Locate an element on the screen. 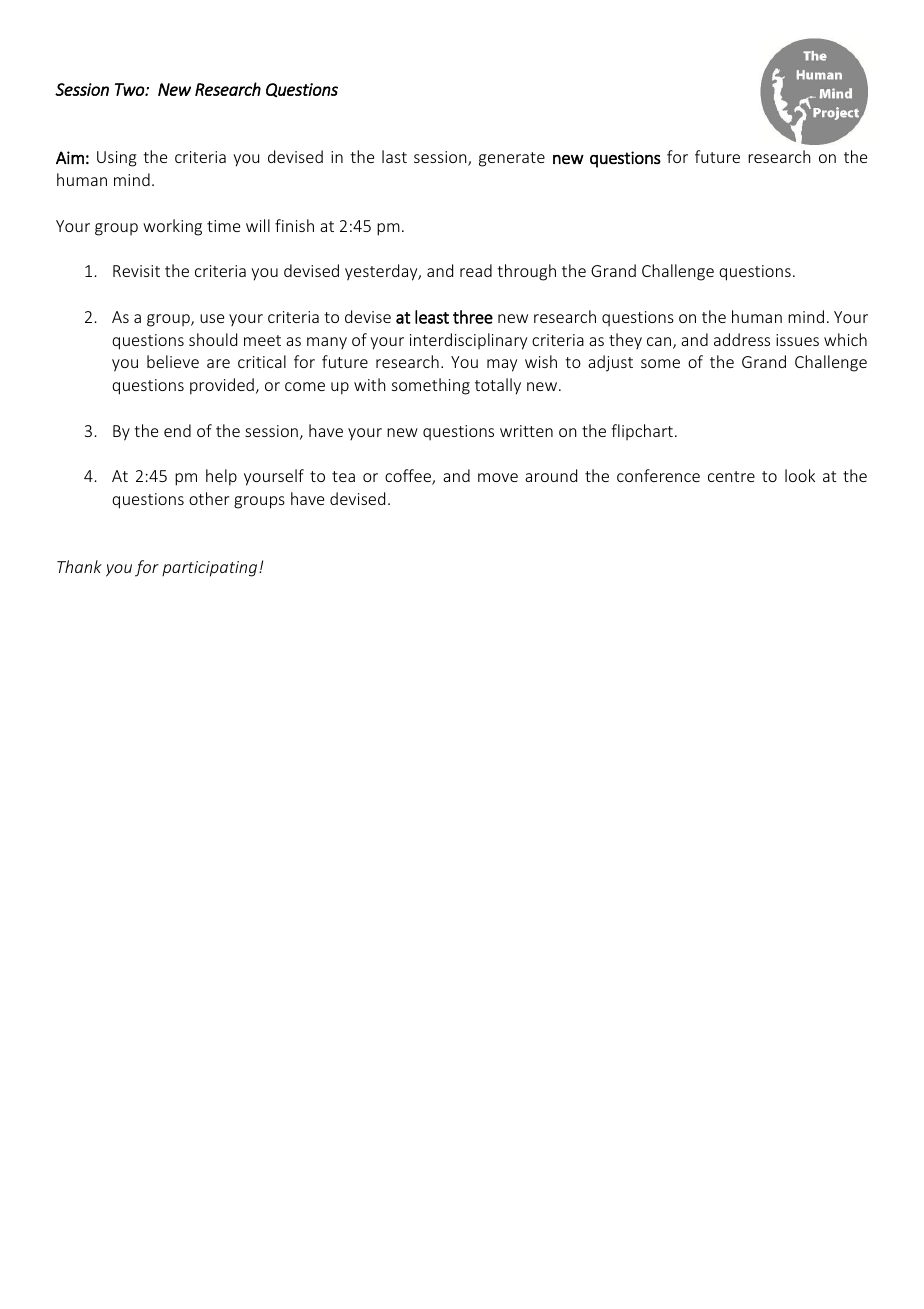 The height and width of the screenshot is (1309, 924). generate is located at coordinates (512, 159).
